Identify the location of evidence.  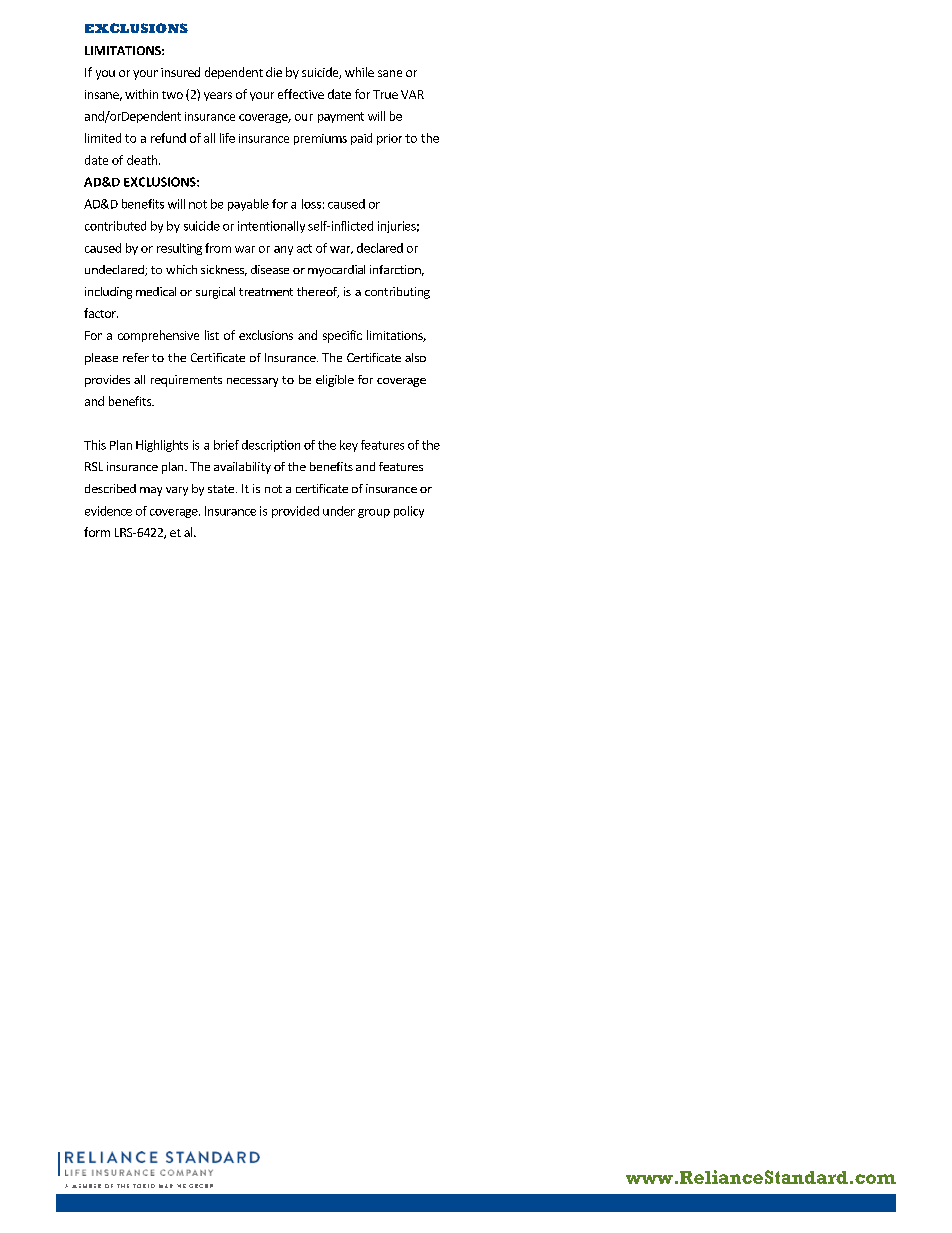
(108, 511).
